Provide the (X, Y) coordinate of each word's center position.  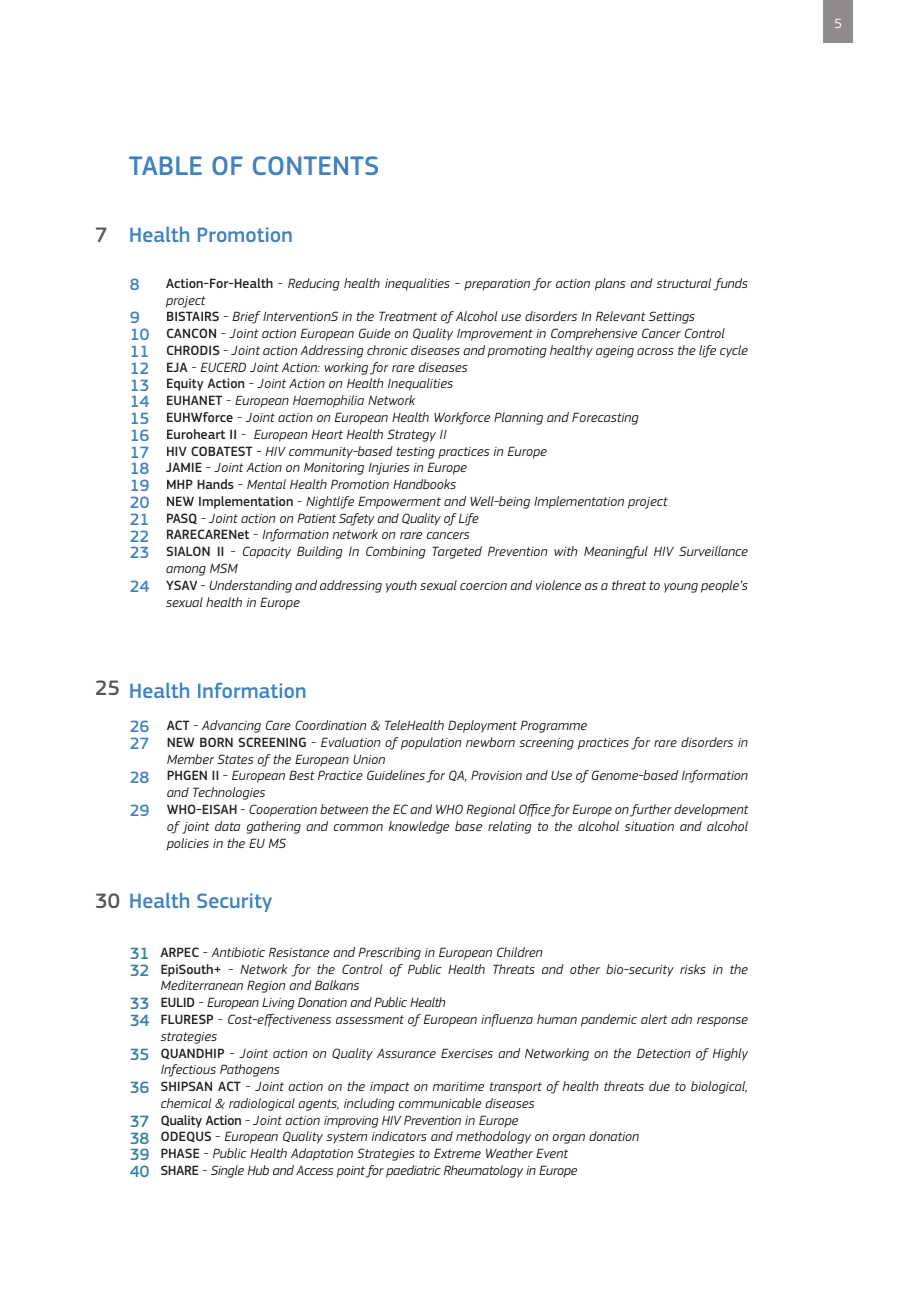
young (681, 588)
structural (684, 283)
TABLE (165, 165)
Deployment (482, 726)
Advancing (231, 726)
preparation (497, 285)
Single (227, 1171)
